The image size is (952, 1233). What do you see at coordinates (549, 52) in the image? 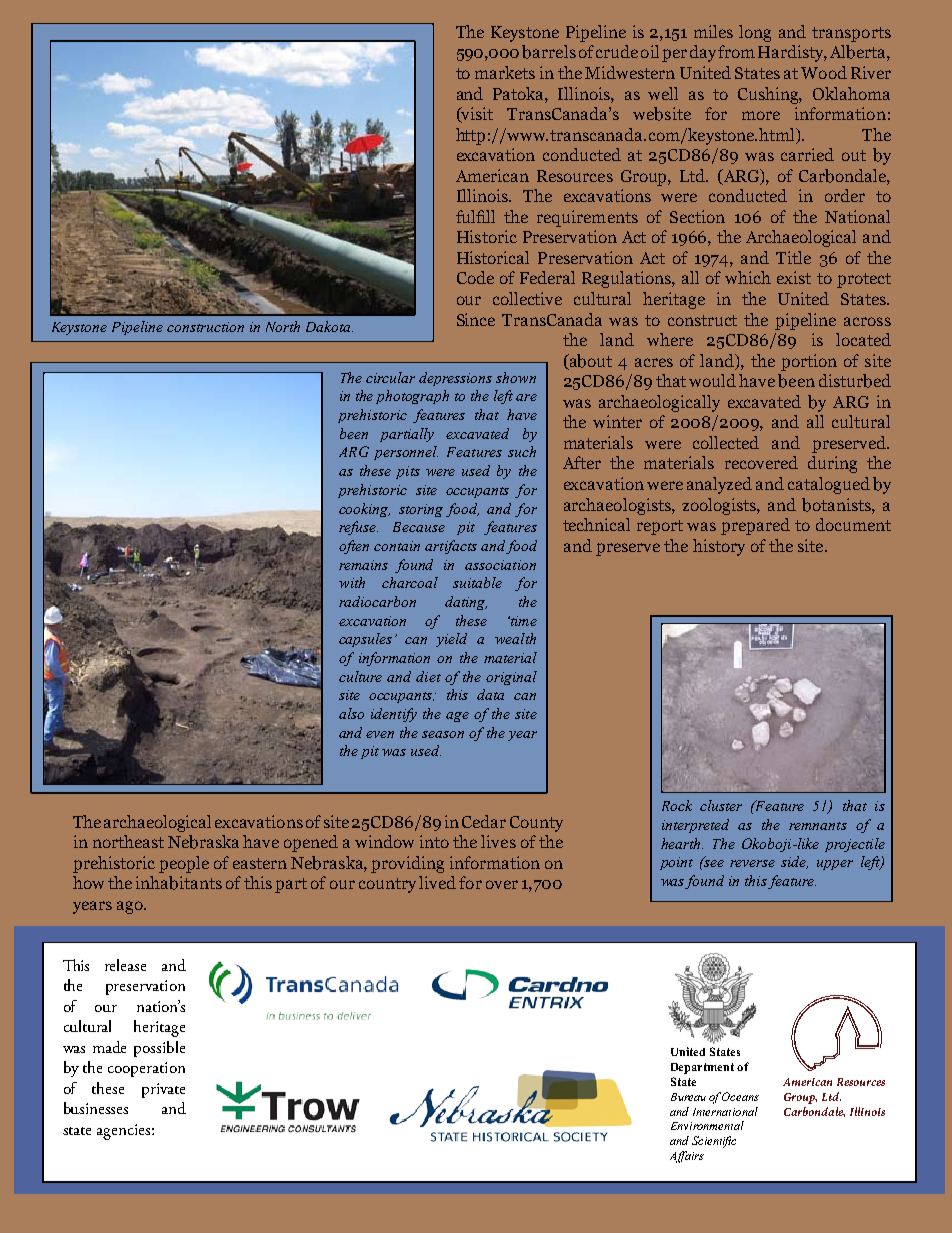
I see `barrels` at bounding box center [549, 52].
